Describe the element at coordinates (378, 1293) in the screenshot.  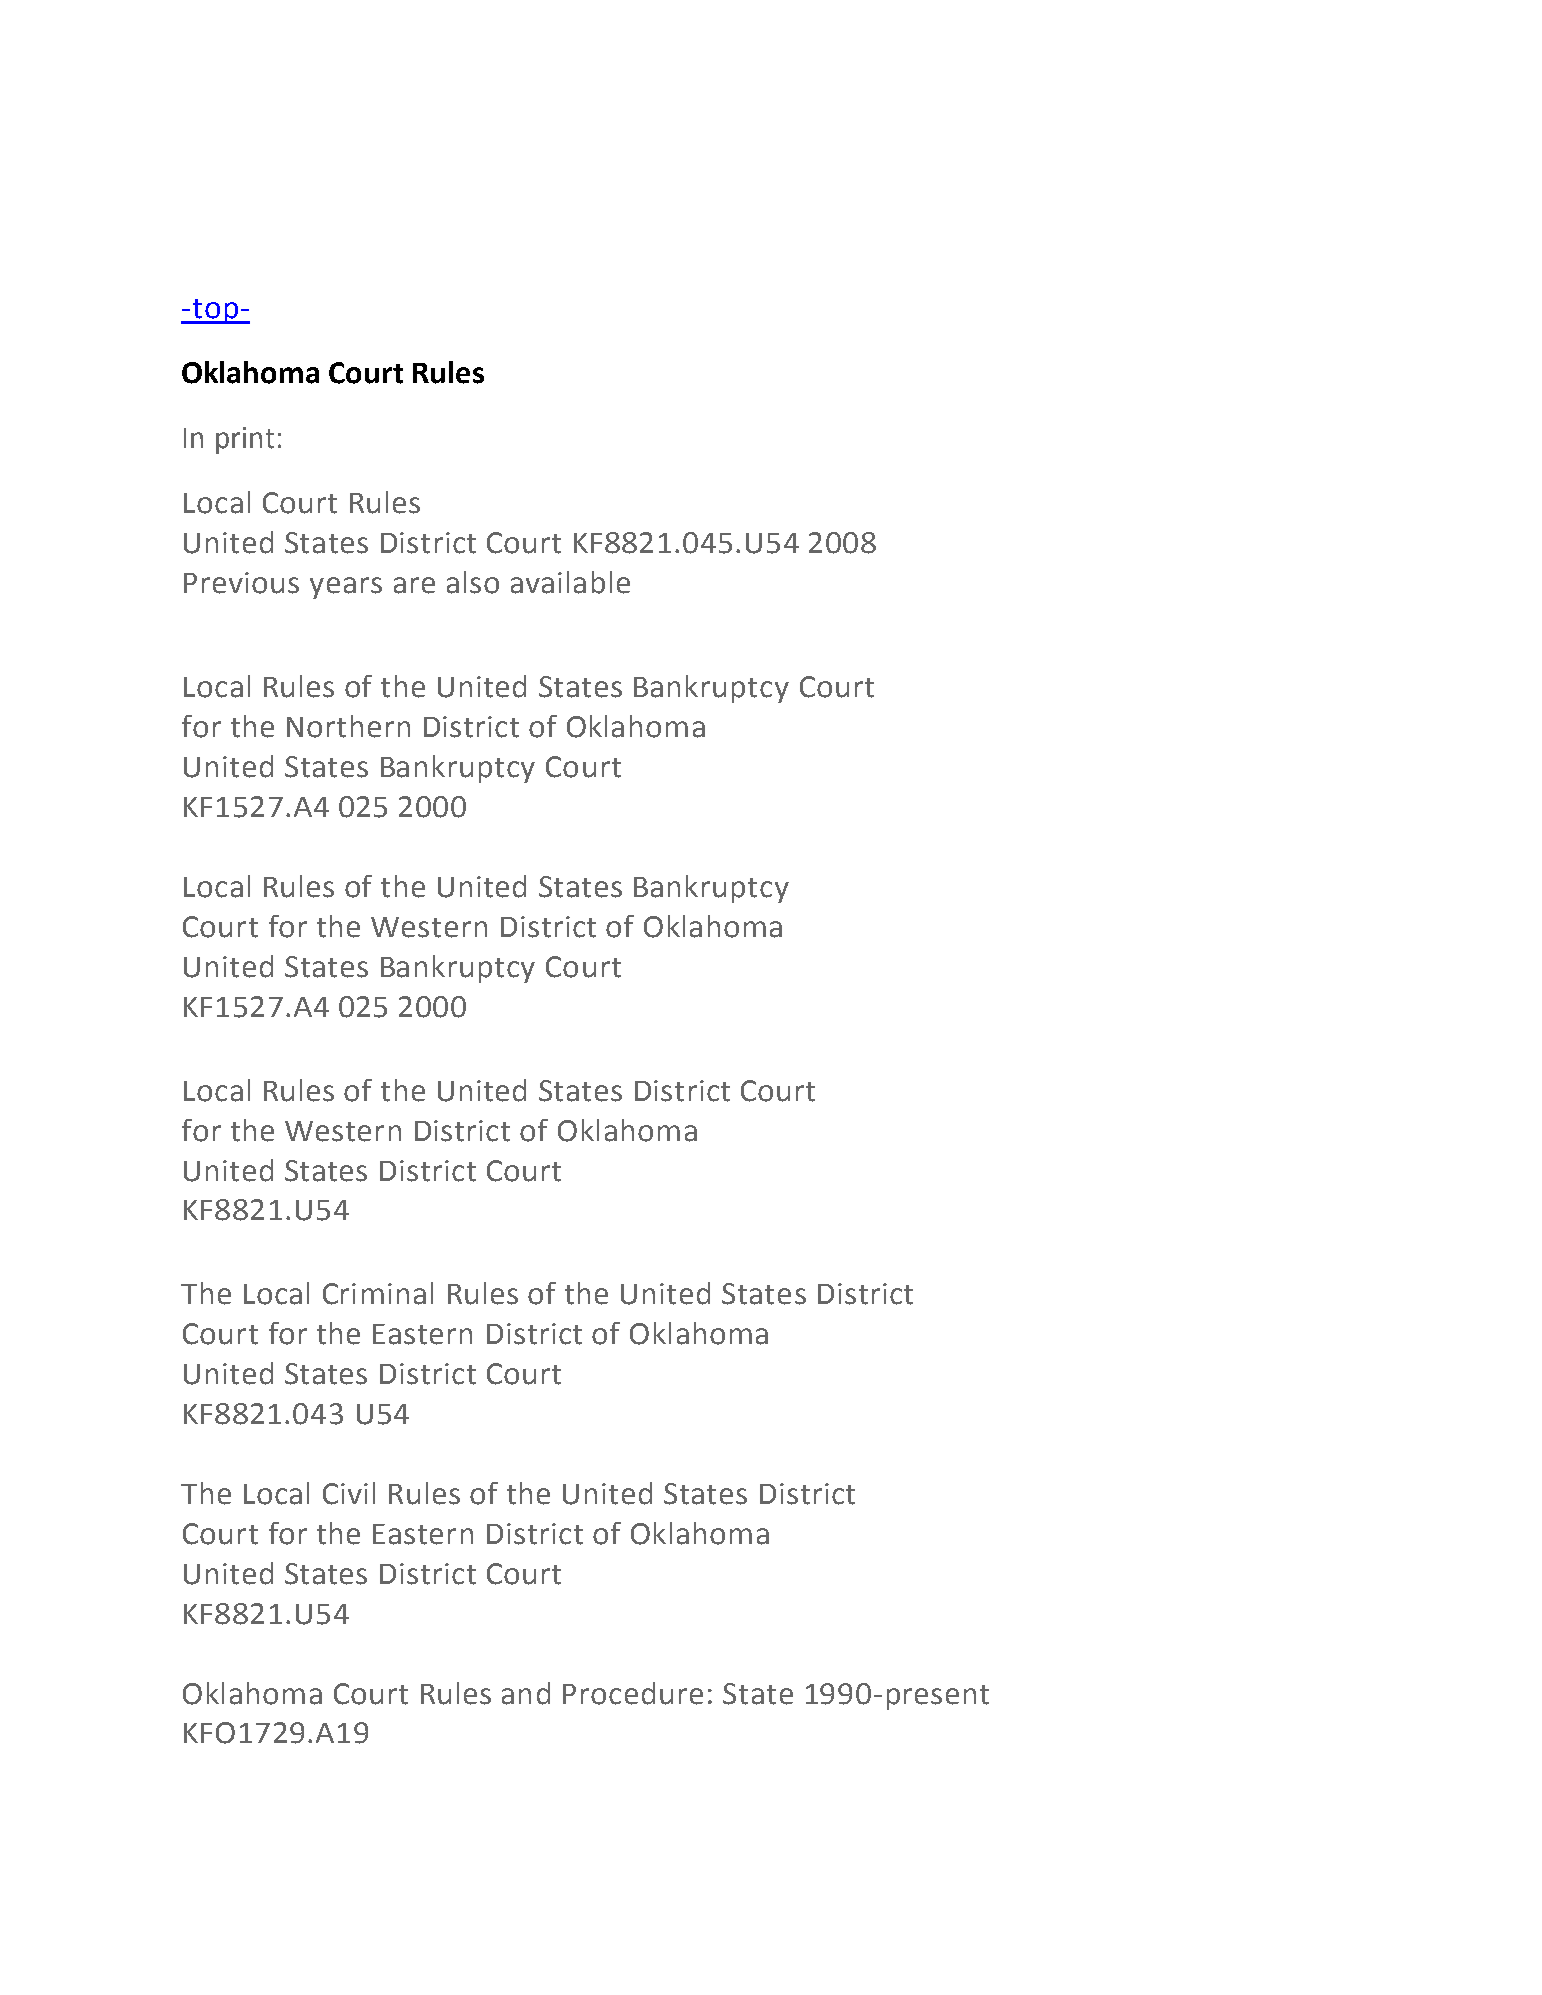
I see `Criminal` at that location.
